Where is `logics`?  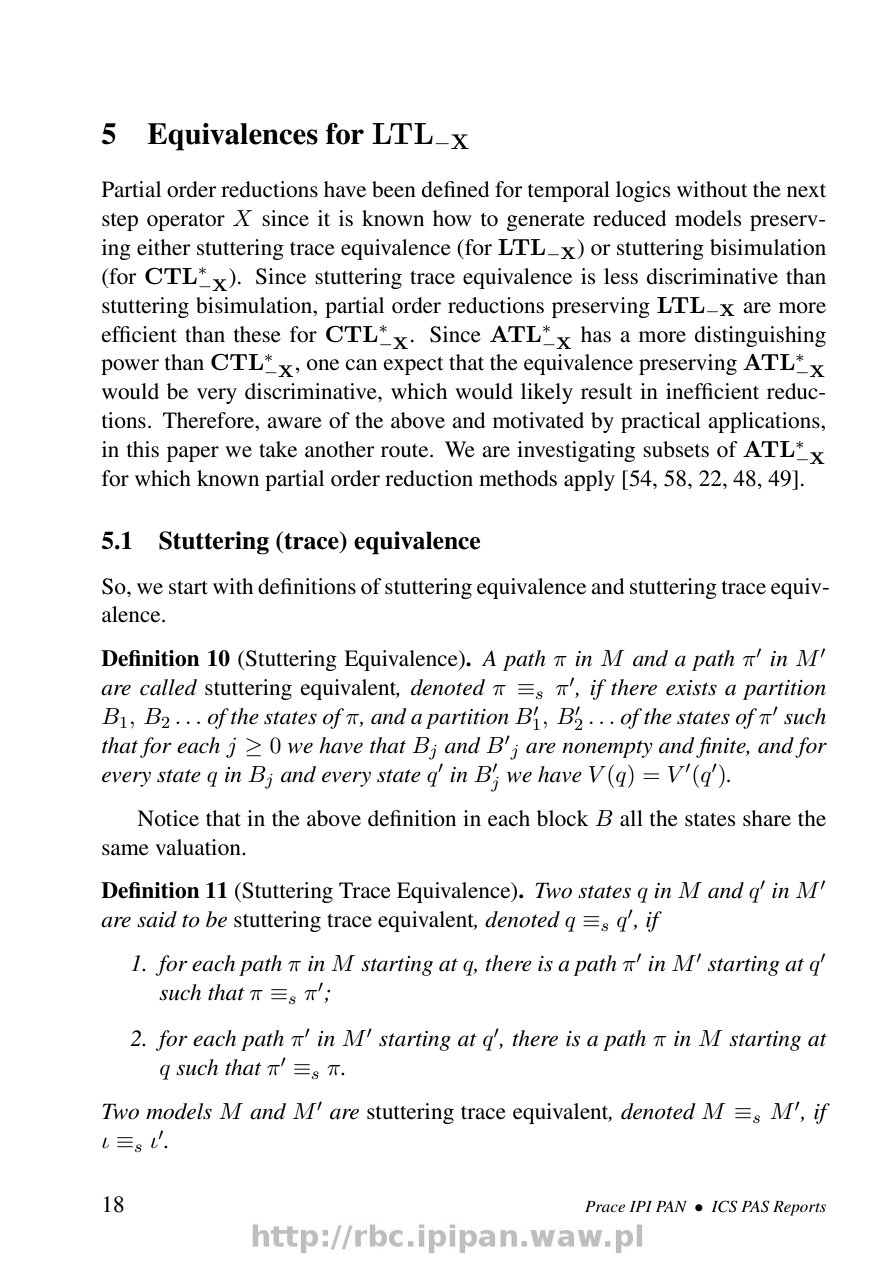 logics is located at coordinates (643, 191).
